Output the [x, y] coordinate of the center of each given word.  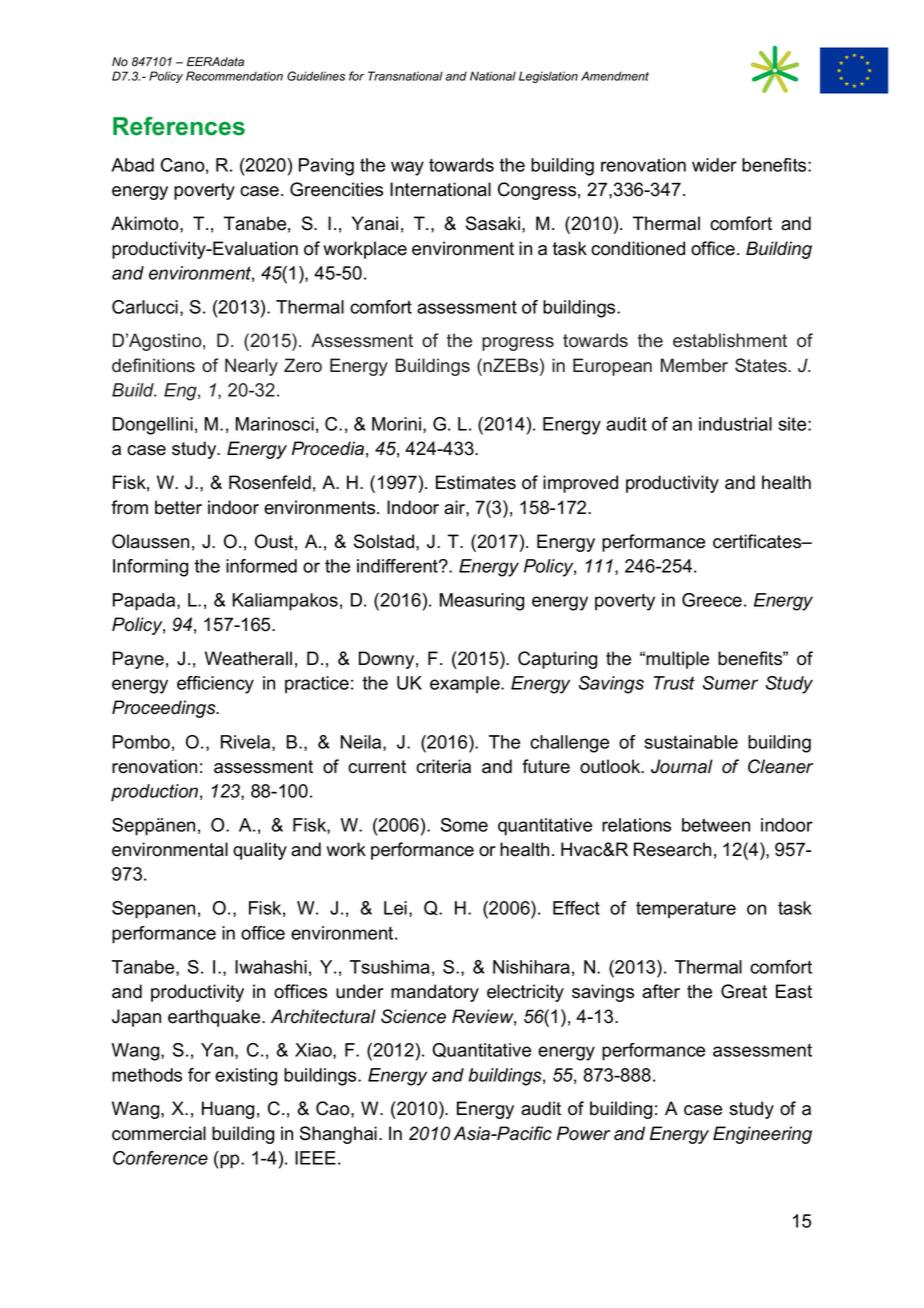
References [179, 126]
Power [583, 1133]
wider [714, 165]
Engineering [762, 1135]
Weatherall [248, 658]
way [407, 168]
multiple [677, 660]
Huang [228, 1110]
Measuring [482, 602]
